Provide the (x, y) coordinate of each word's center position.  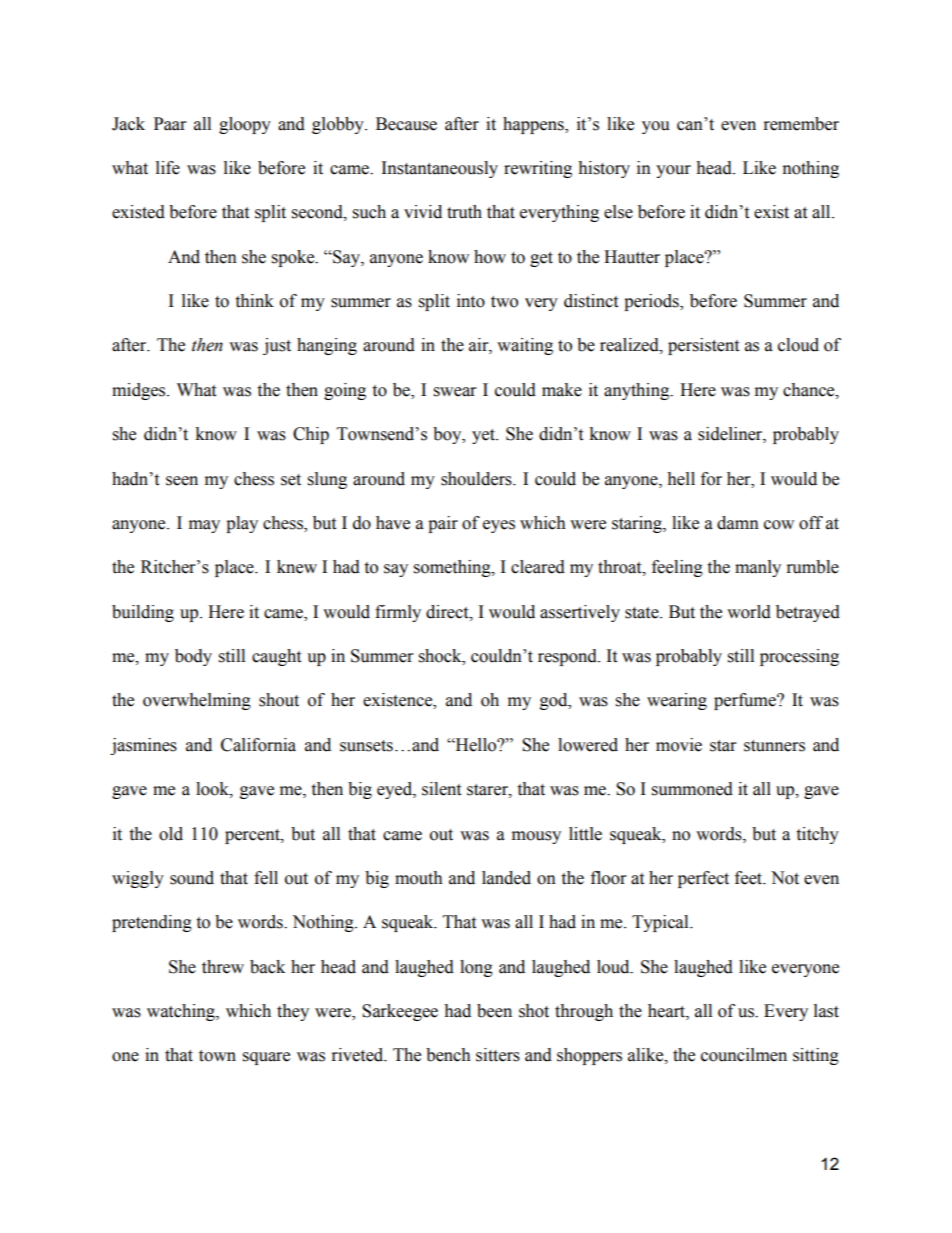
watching (182, 1012)
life (168, 168)
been (494, 1011)
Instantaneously (440, 169)
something (453, 568)
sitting (816, 1056)
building (143, 613)
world (749, 612)
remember (801, 124)
